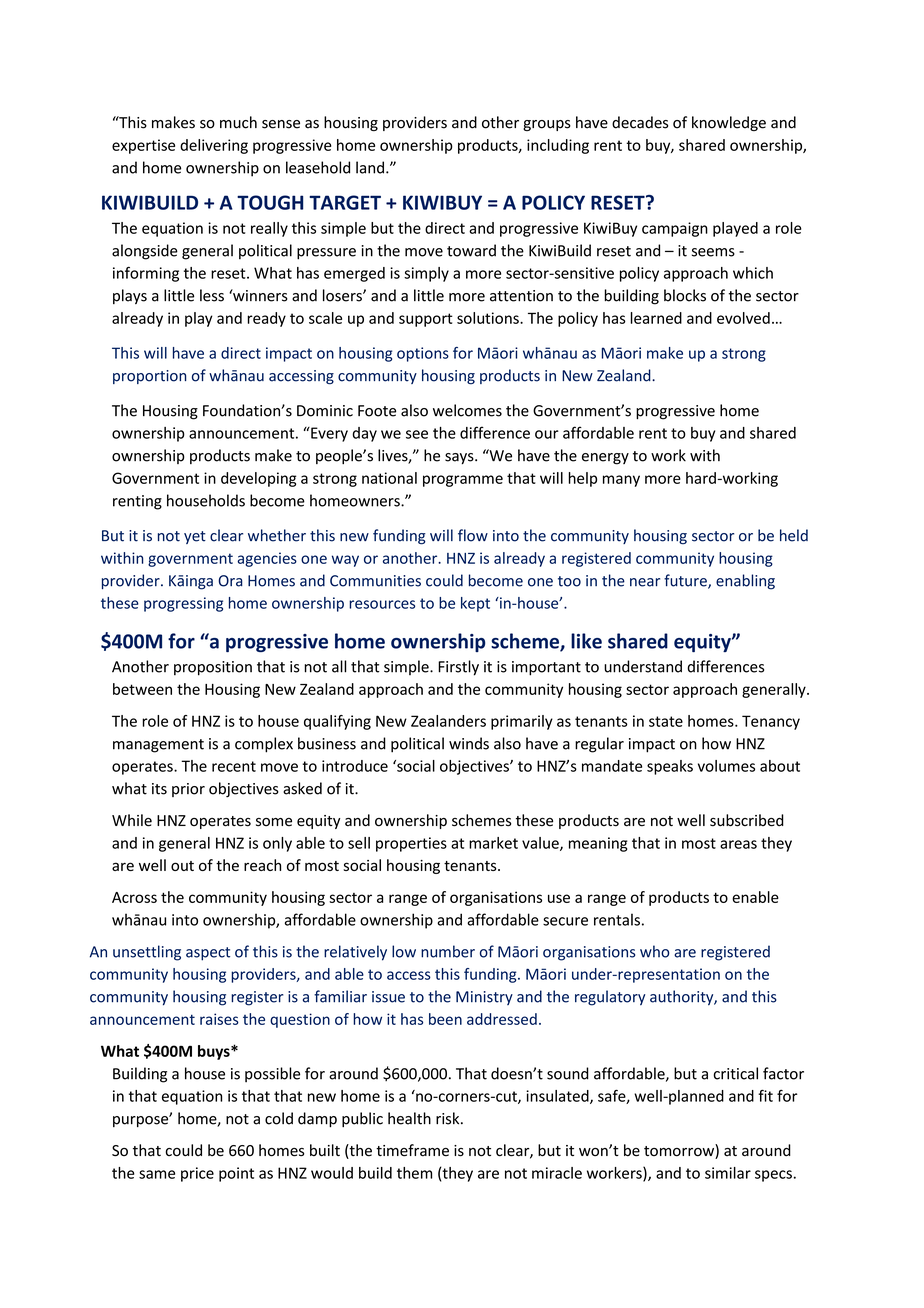  What do you see at coordinates (621, 481) in the screenshot?
I see `many` at bounding box center [621, 481].
